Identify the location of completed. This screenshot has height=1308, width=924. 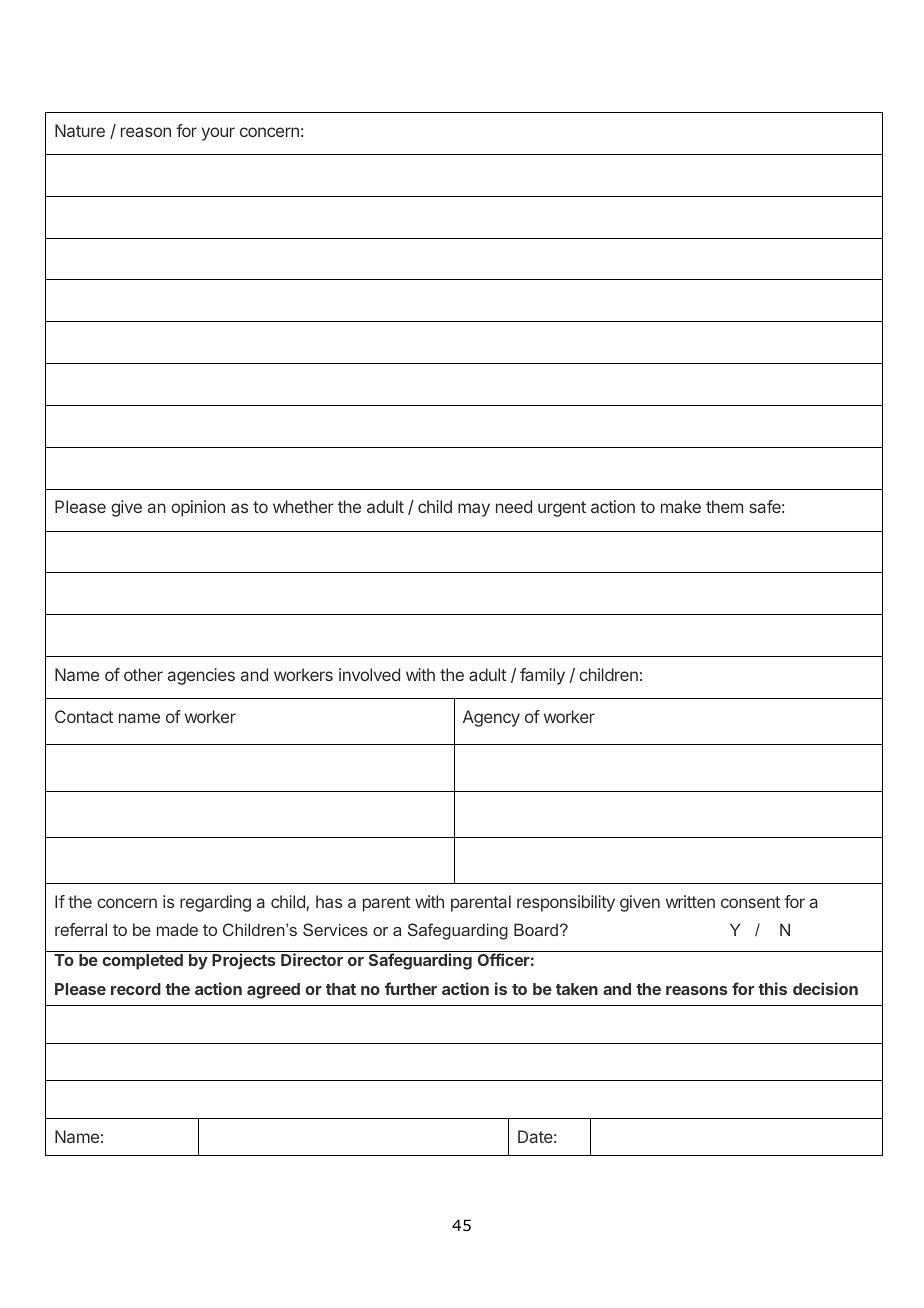
(142, 962).
